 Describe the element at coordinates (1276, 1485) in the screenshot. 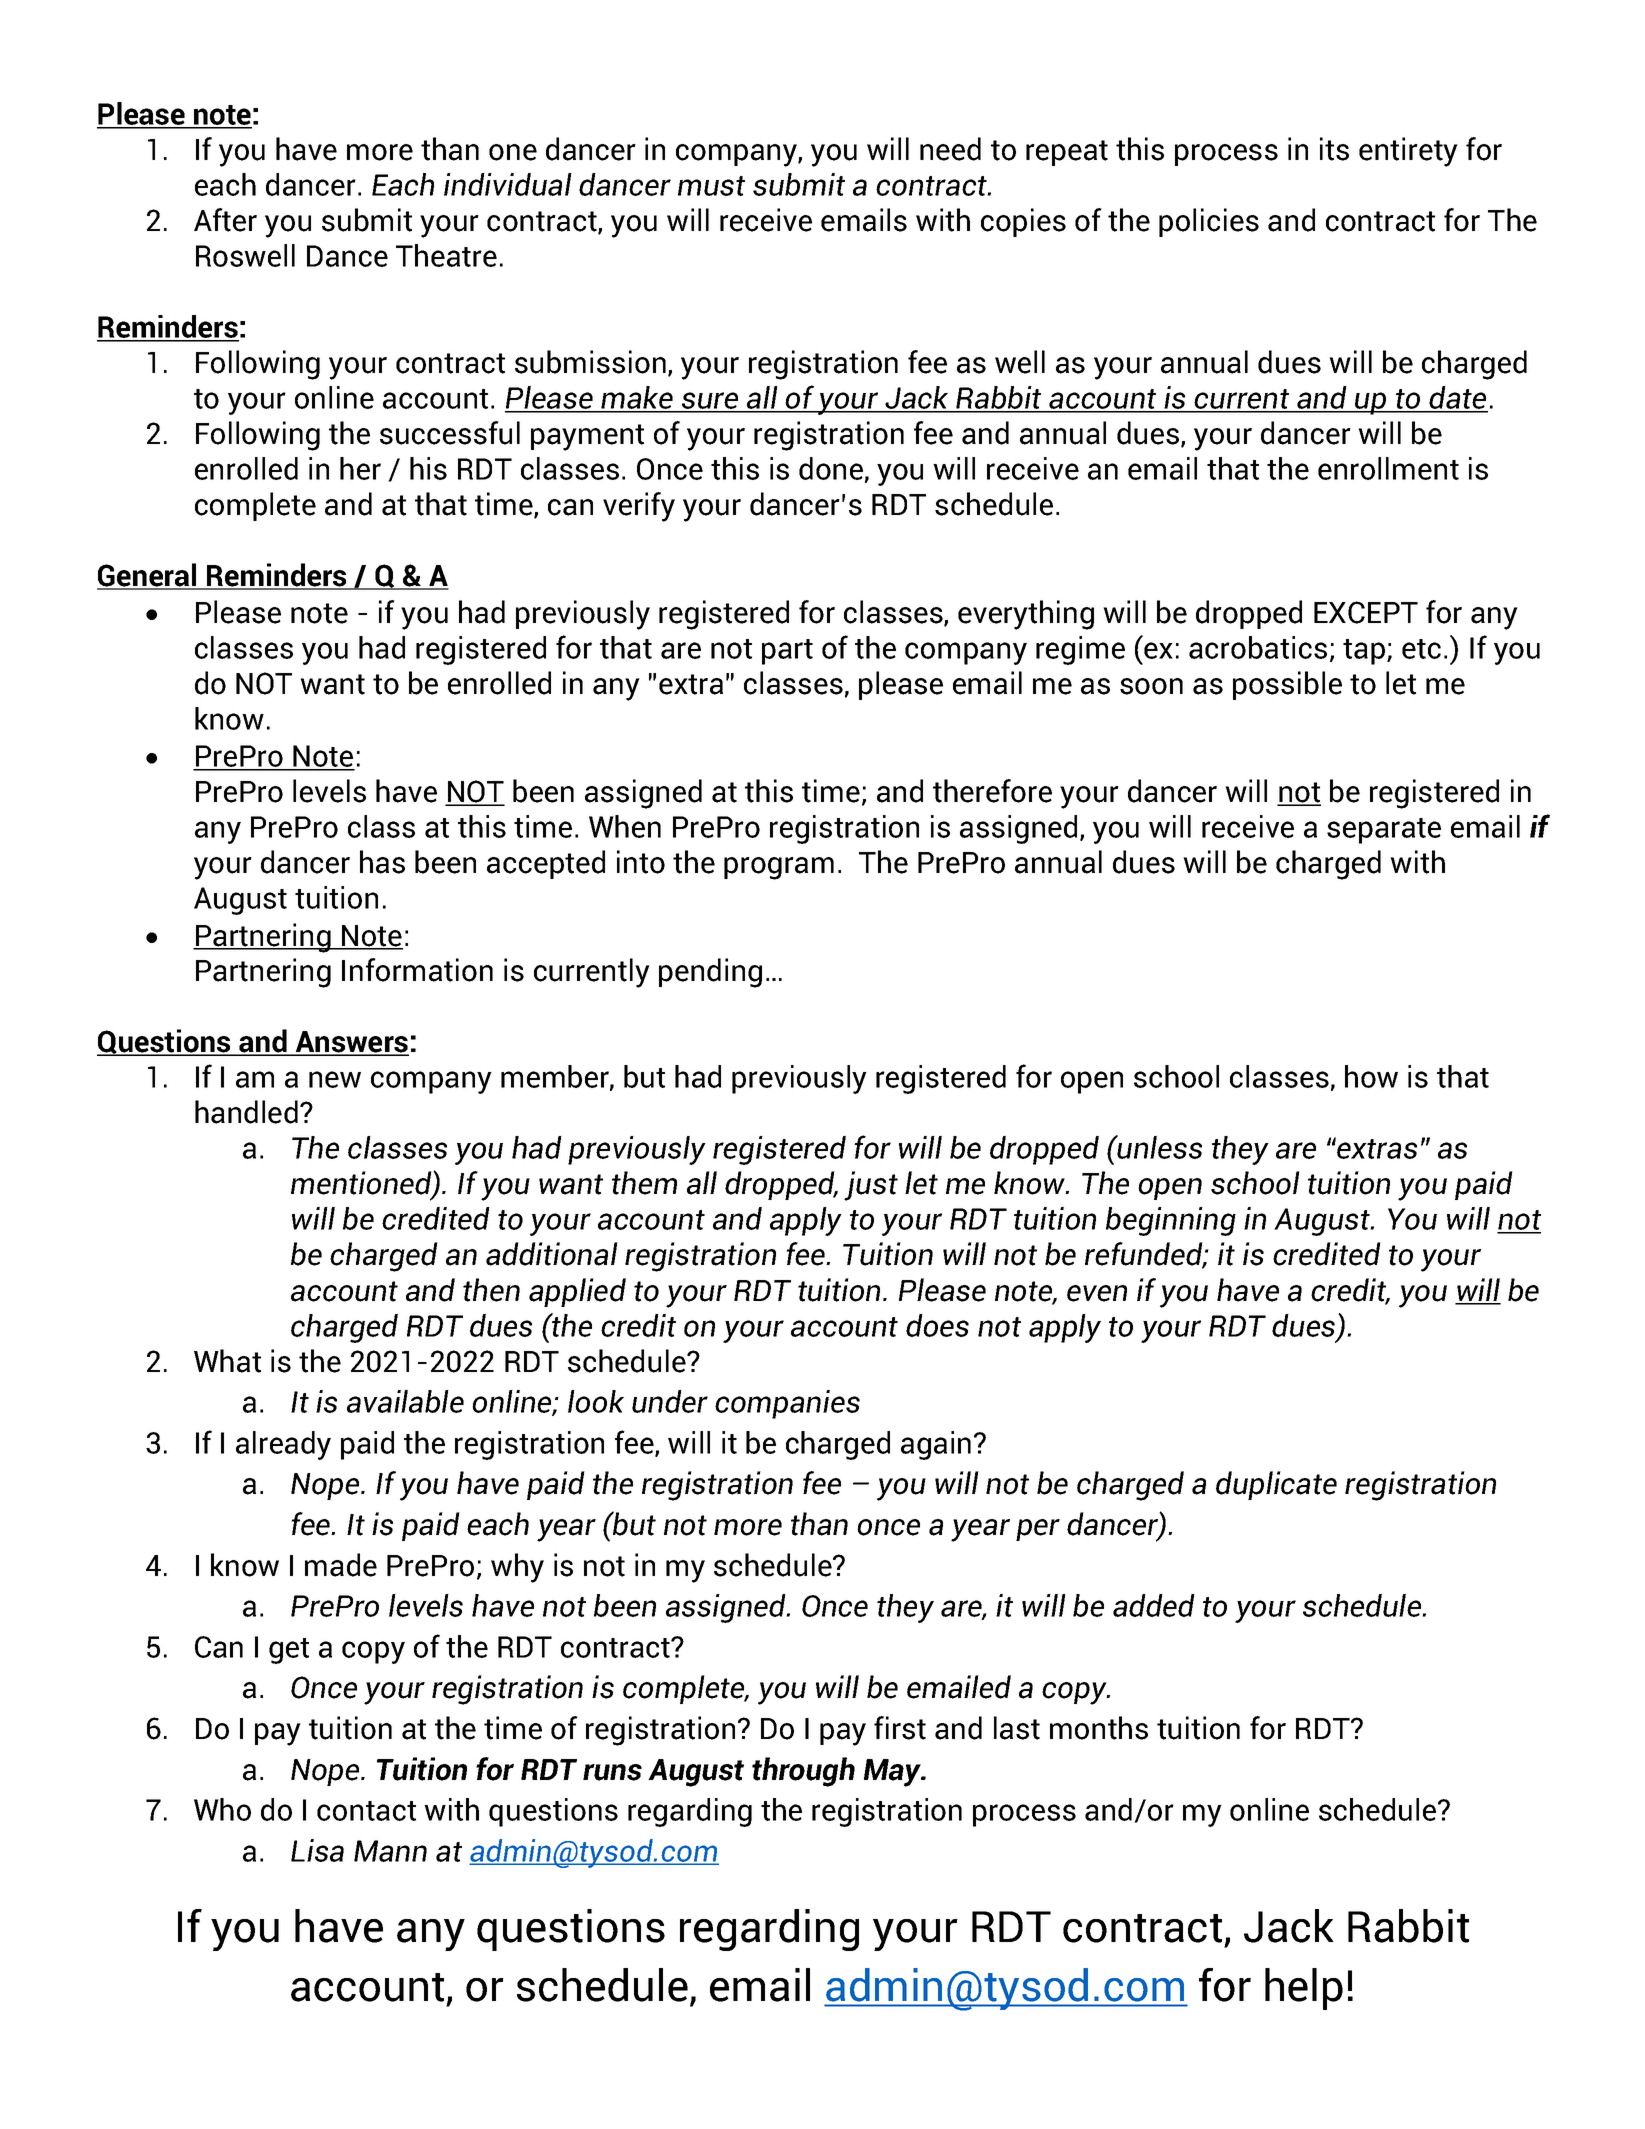

I see `duplicate` at that location.
